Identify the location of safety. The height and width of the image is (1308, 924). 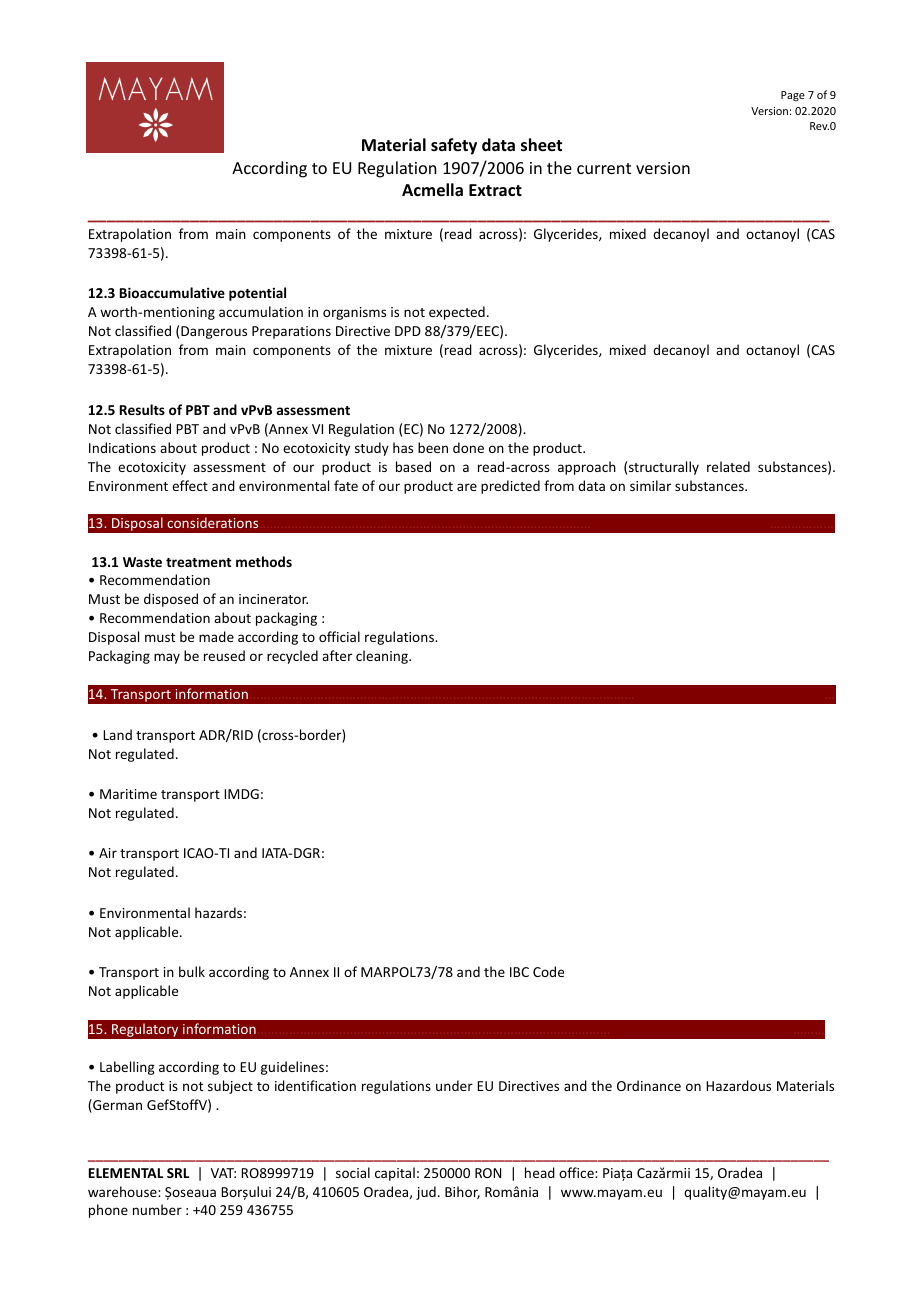
(454, 146).
